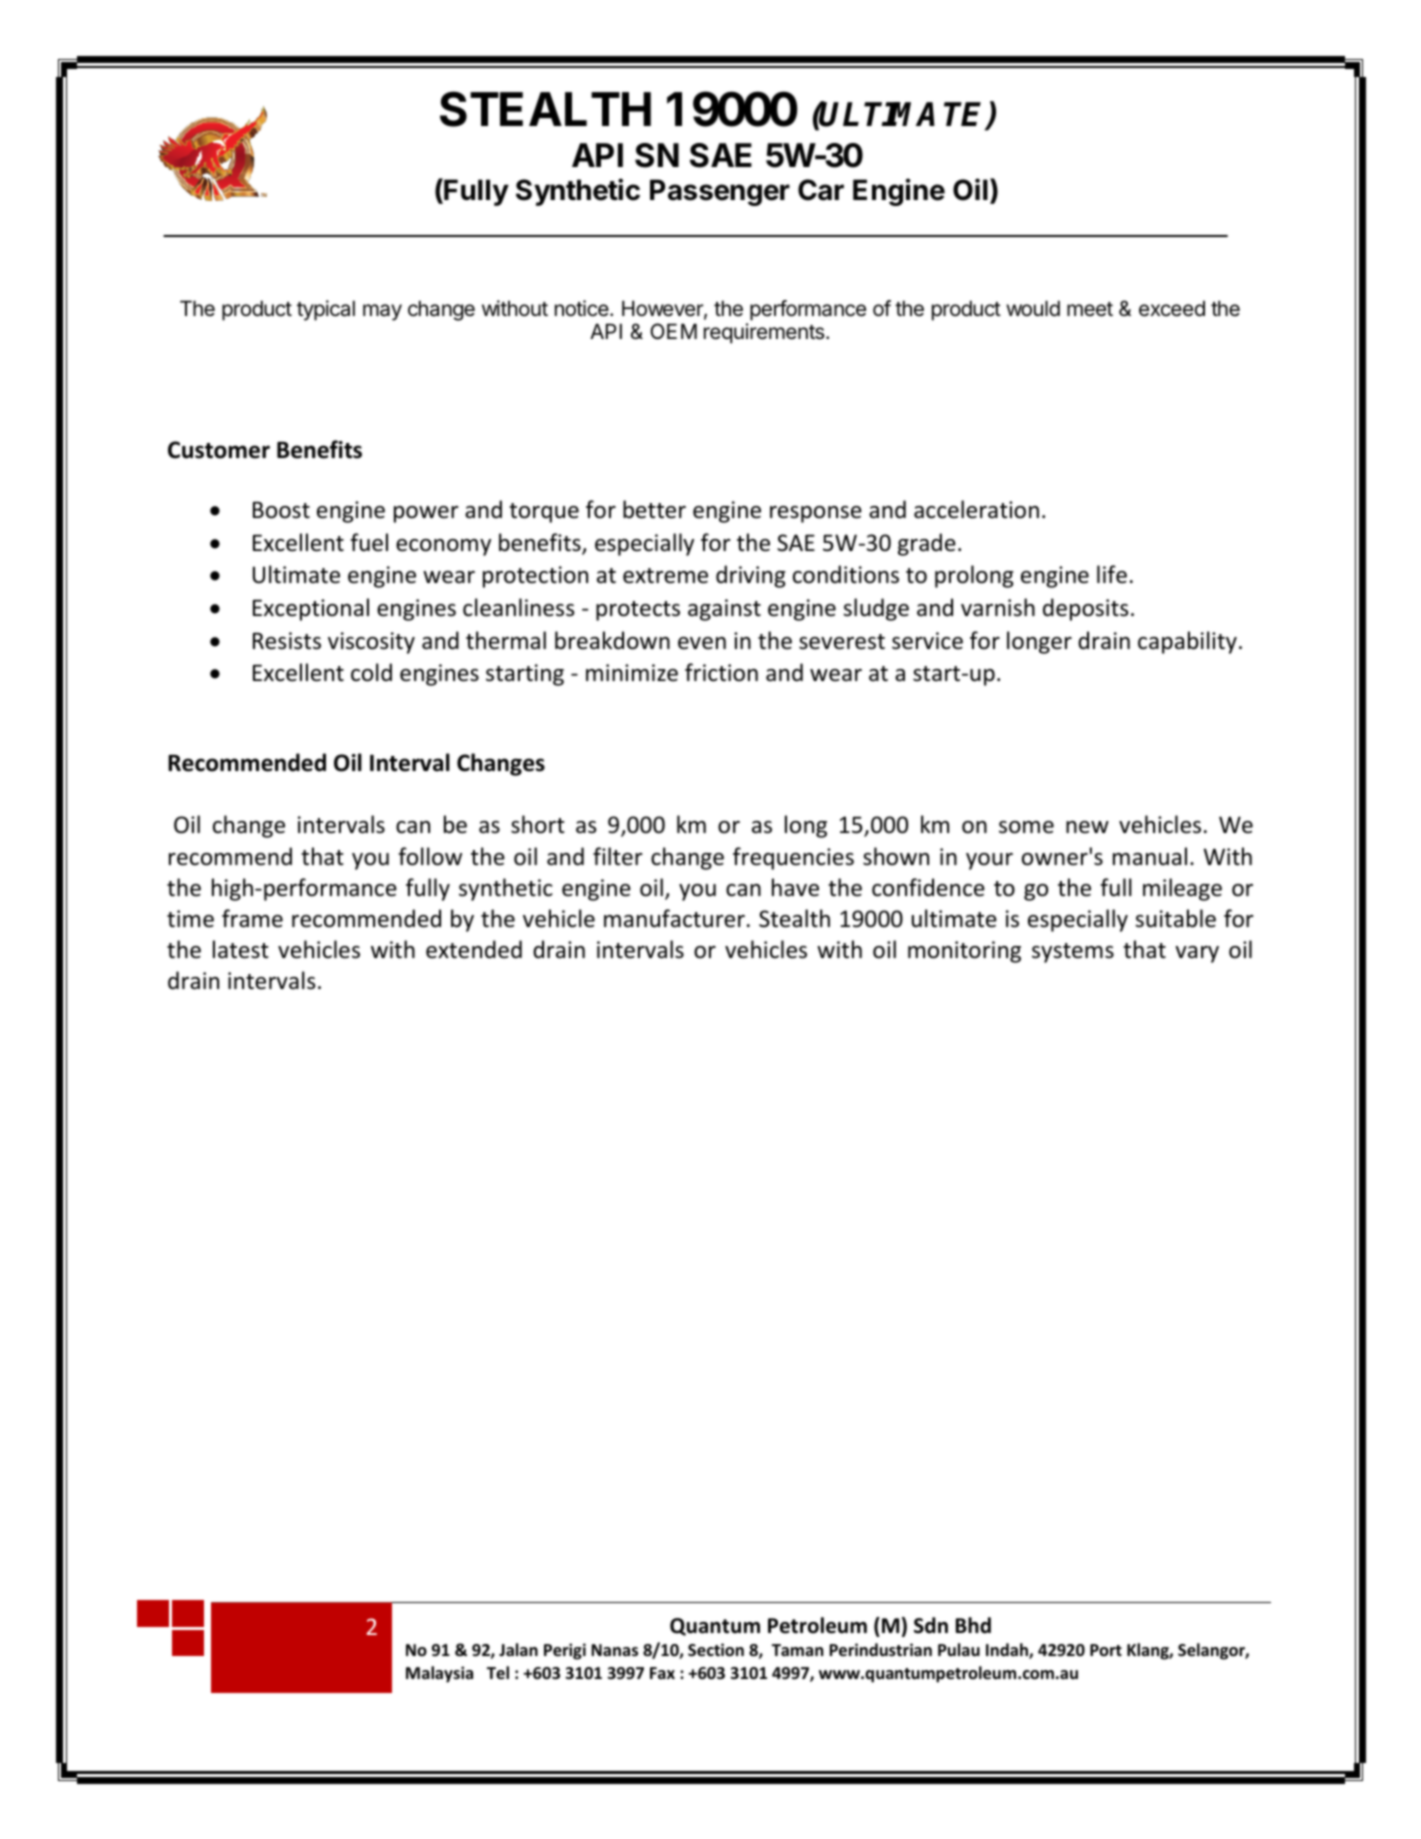 Image resolution: width=1421 pixels, height=1839 pixels. I want to click on latest, so click(241, 949).
